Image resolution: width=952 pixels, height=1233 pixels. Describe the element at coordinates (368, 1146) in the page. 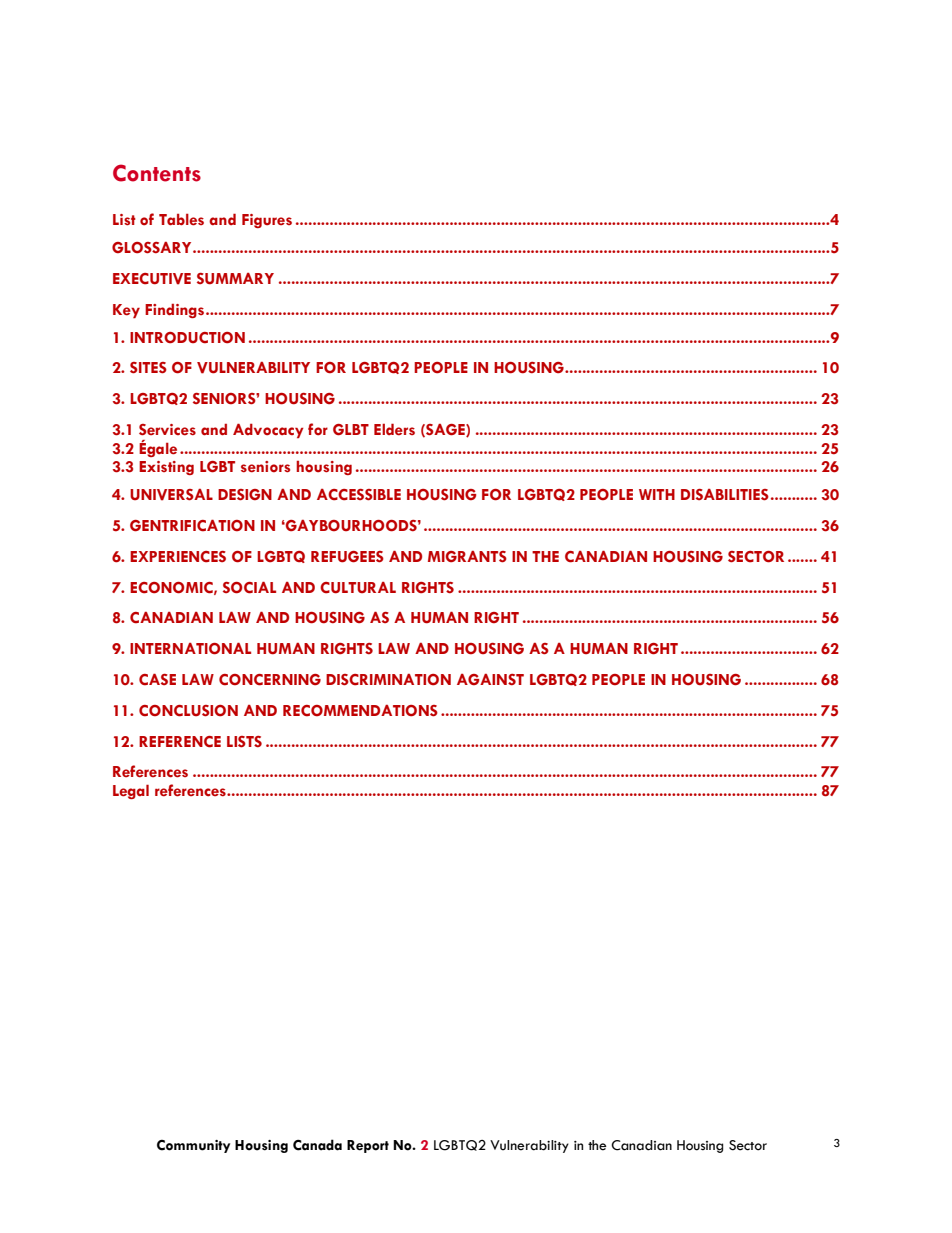

I see `Report` at that location.
